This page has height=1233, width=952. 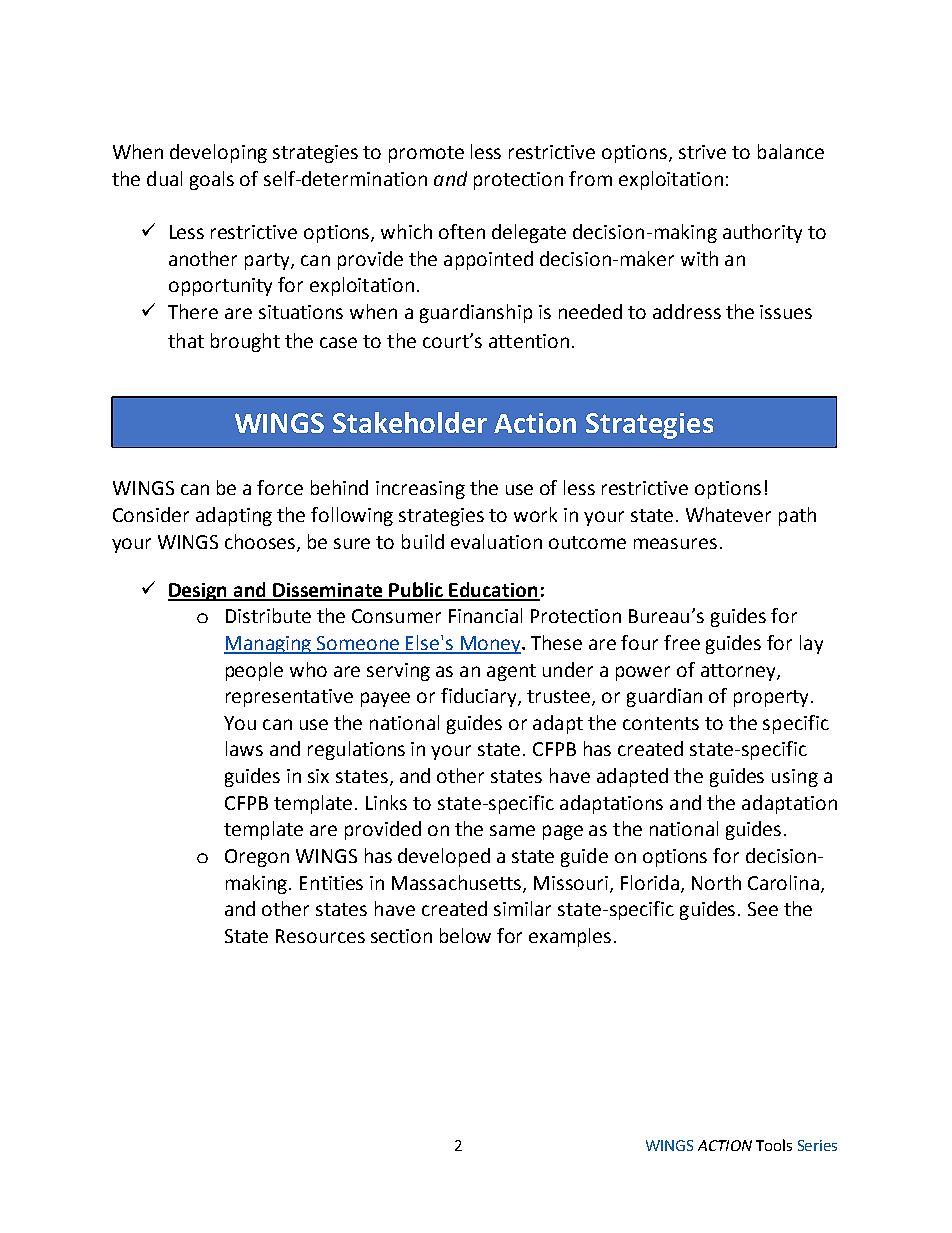 What do you see at coordinates (702, 152) in the page?
I see `strive` at bounding box center [702, 152].
